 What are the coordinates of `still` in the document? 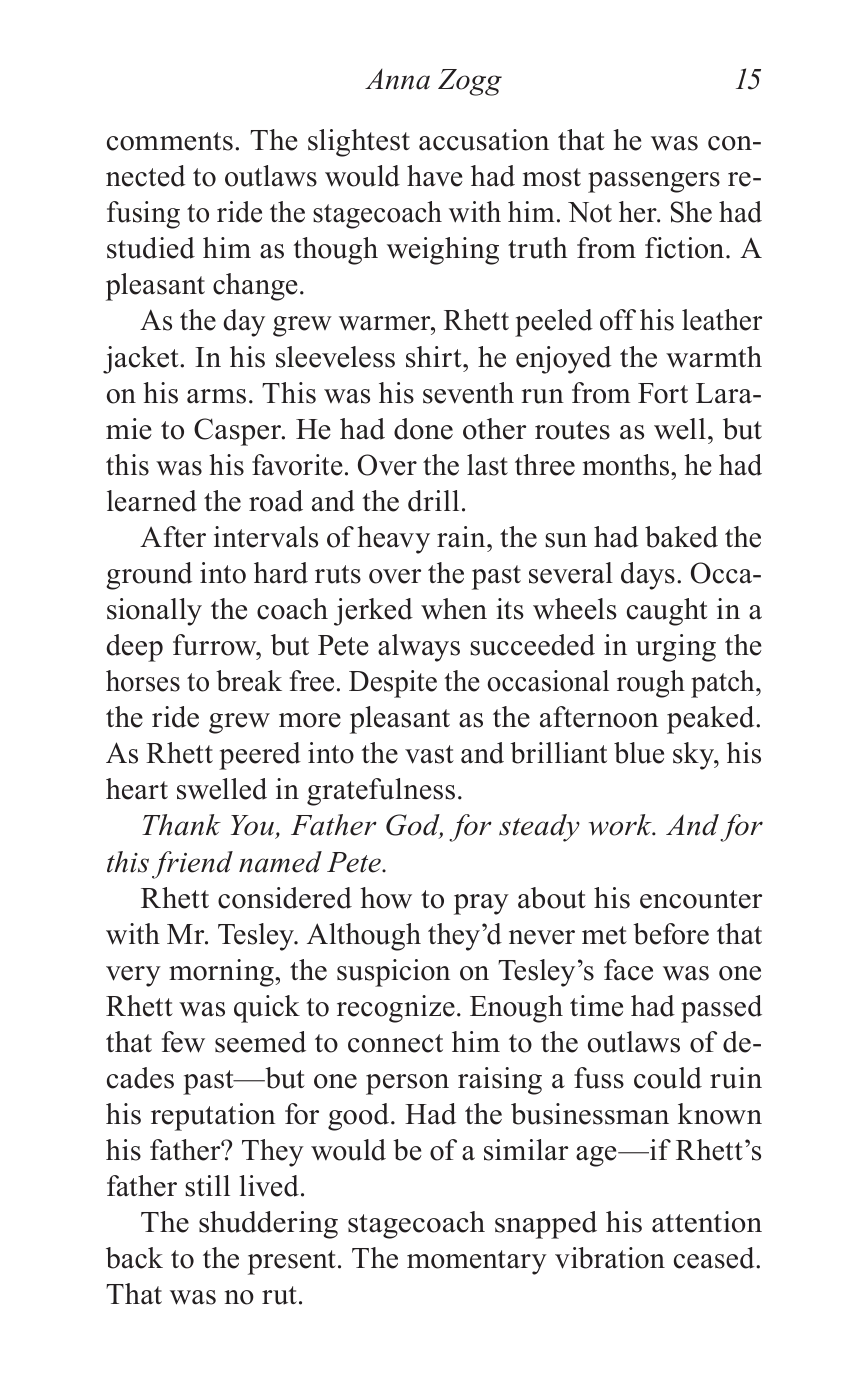 It's located at (207, 1186).
